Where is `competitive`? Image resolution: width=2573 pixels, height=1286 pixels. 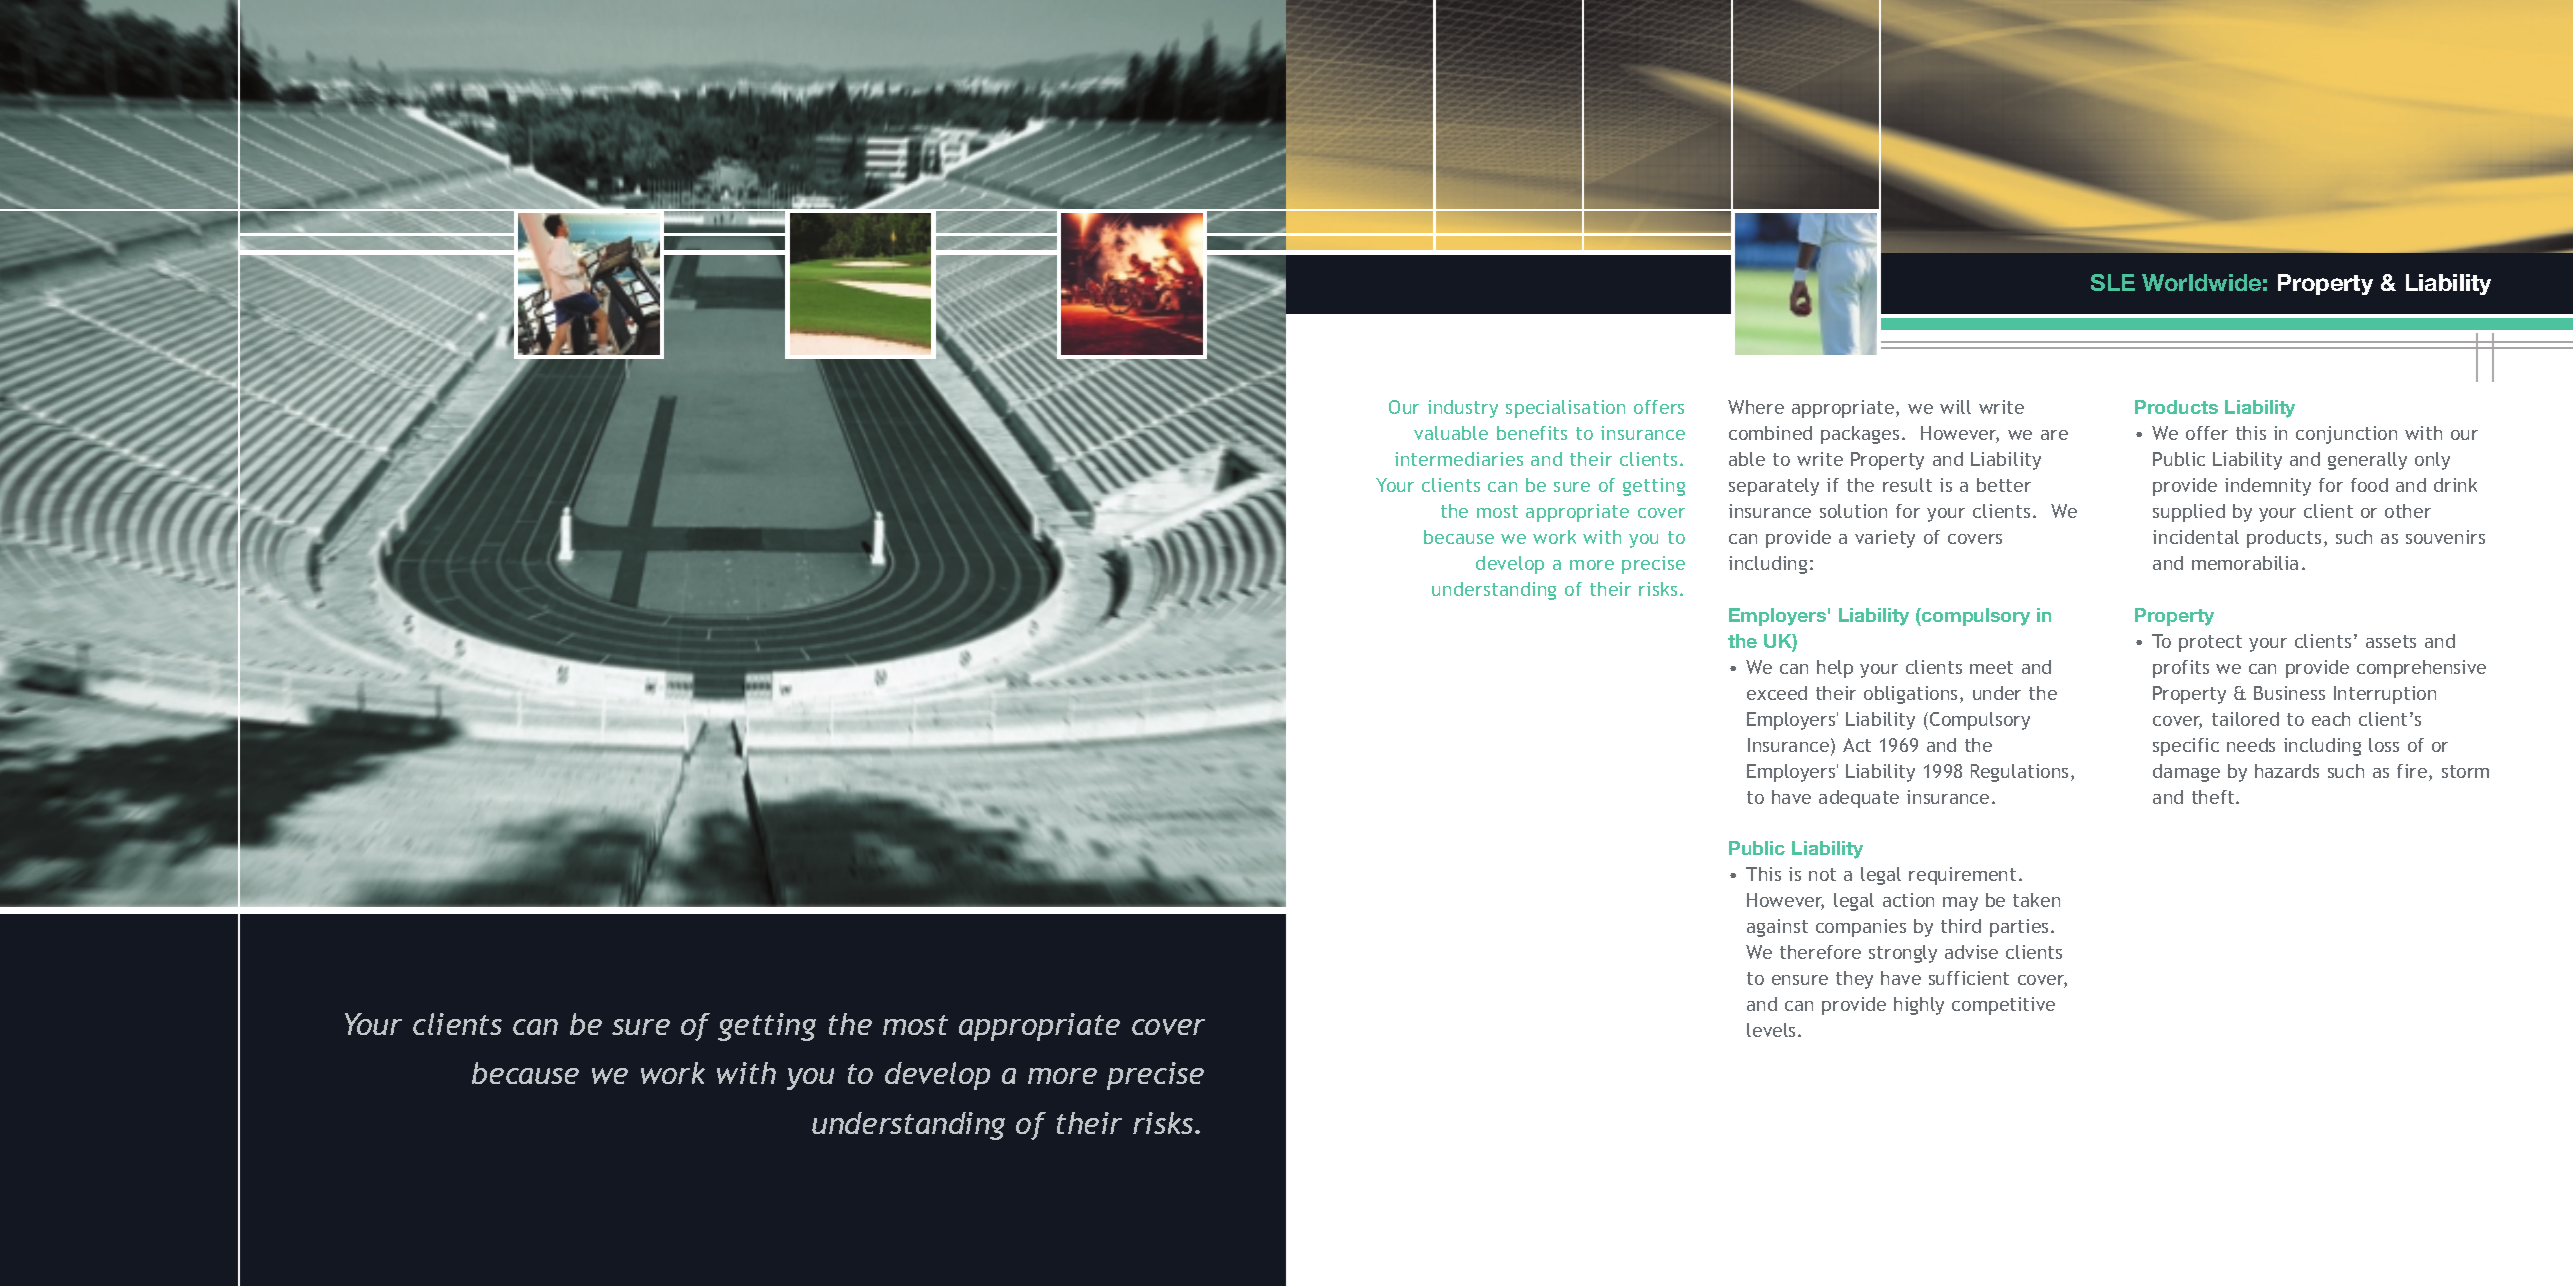 competitive is located at coordinates (2003, 1006).
